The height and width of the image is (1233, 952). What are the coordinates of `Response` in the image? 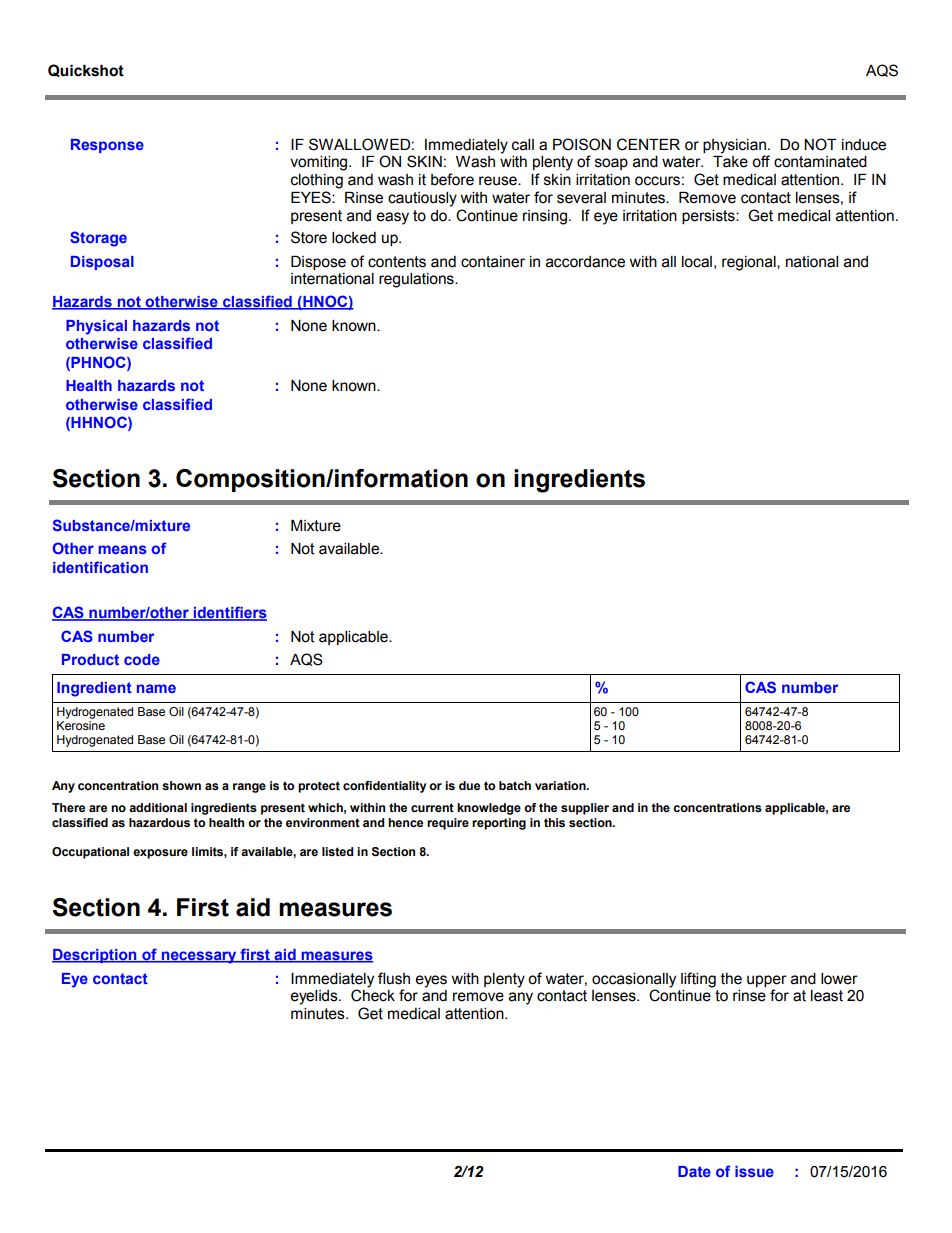 It's located at (107, 146).
